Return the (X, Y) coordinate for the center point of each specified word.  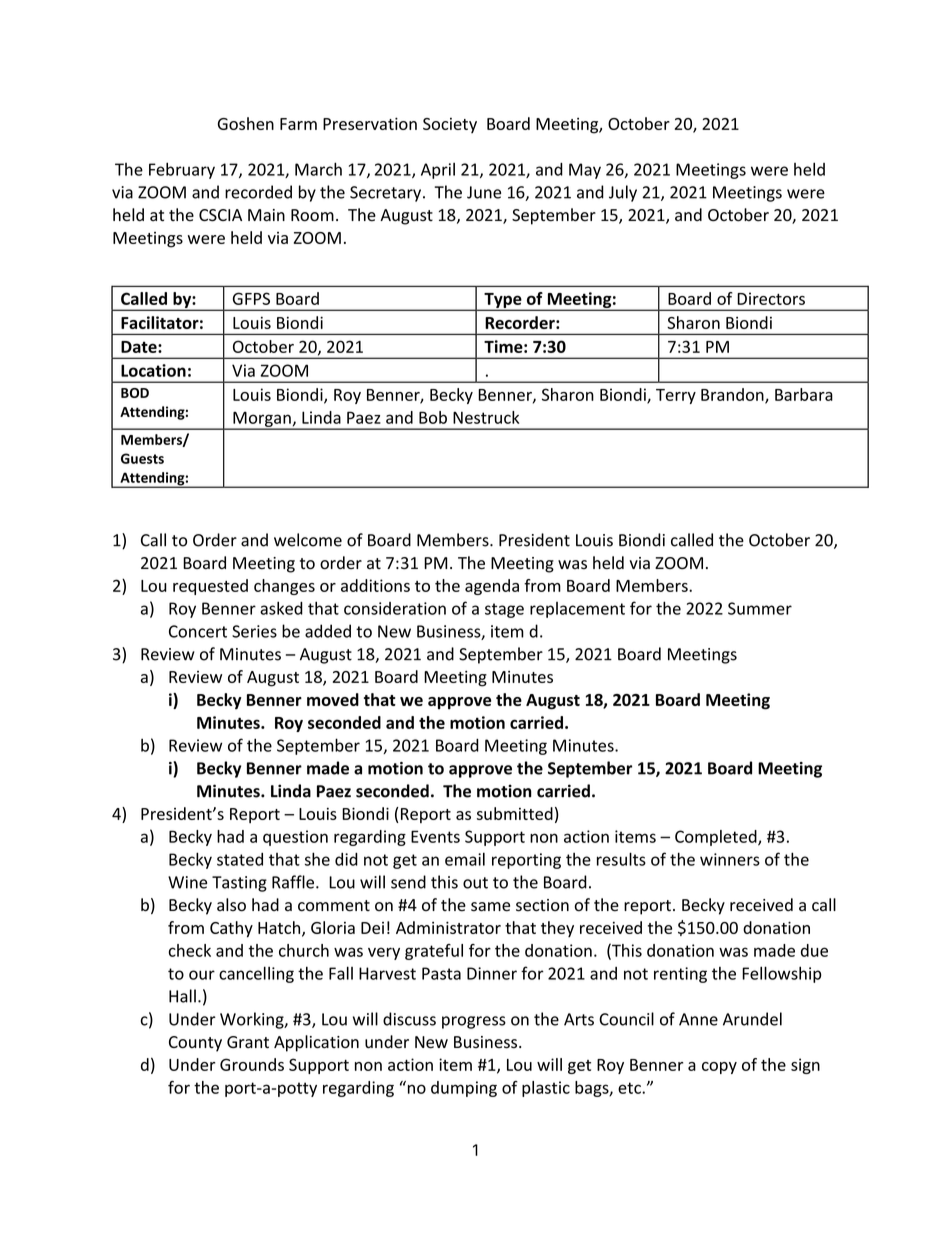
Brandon (733, 395)
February (182, 170)
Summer (760, 608)
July (623, 193)
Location (153, 370)
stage (504, 610)
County (195, 1044)
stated (240, 859)
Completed (717, 838)
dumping (464, 1089)
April (438, 171)
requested (210, 587)
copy (719, 1068)
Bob (433, 417)
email (465, 859)
